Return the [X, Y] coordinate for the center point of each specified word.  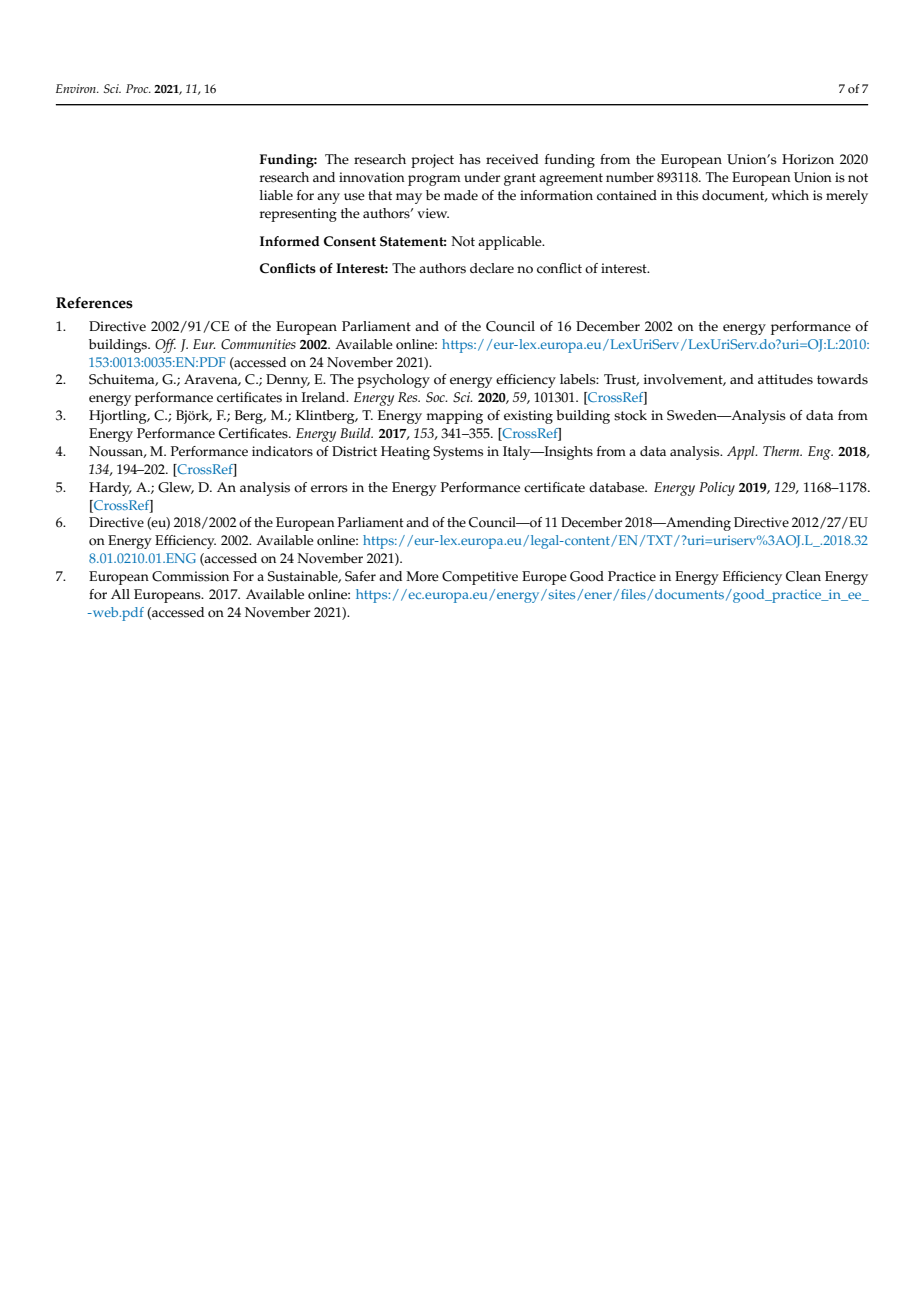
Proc [138, 88]
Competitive [480, 578]
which [790, 195]
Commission [190, 576]
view [433, 213]
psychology [393, 381]
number [630, 177]
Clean [803, 576]
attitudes [785, 379]
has [470, 159]
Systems [458, 453]
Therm [782, 451]
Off [165, 346]
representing [298, 215]
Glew [176, 488]
